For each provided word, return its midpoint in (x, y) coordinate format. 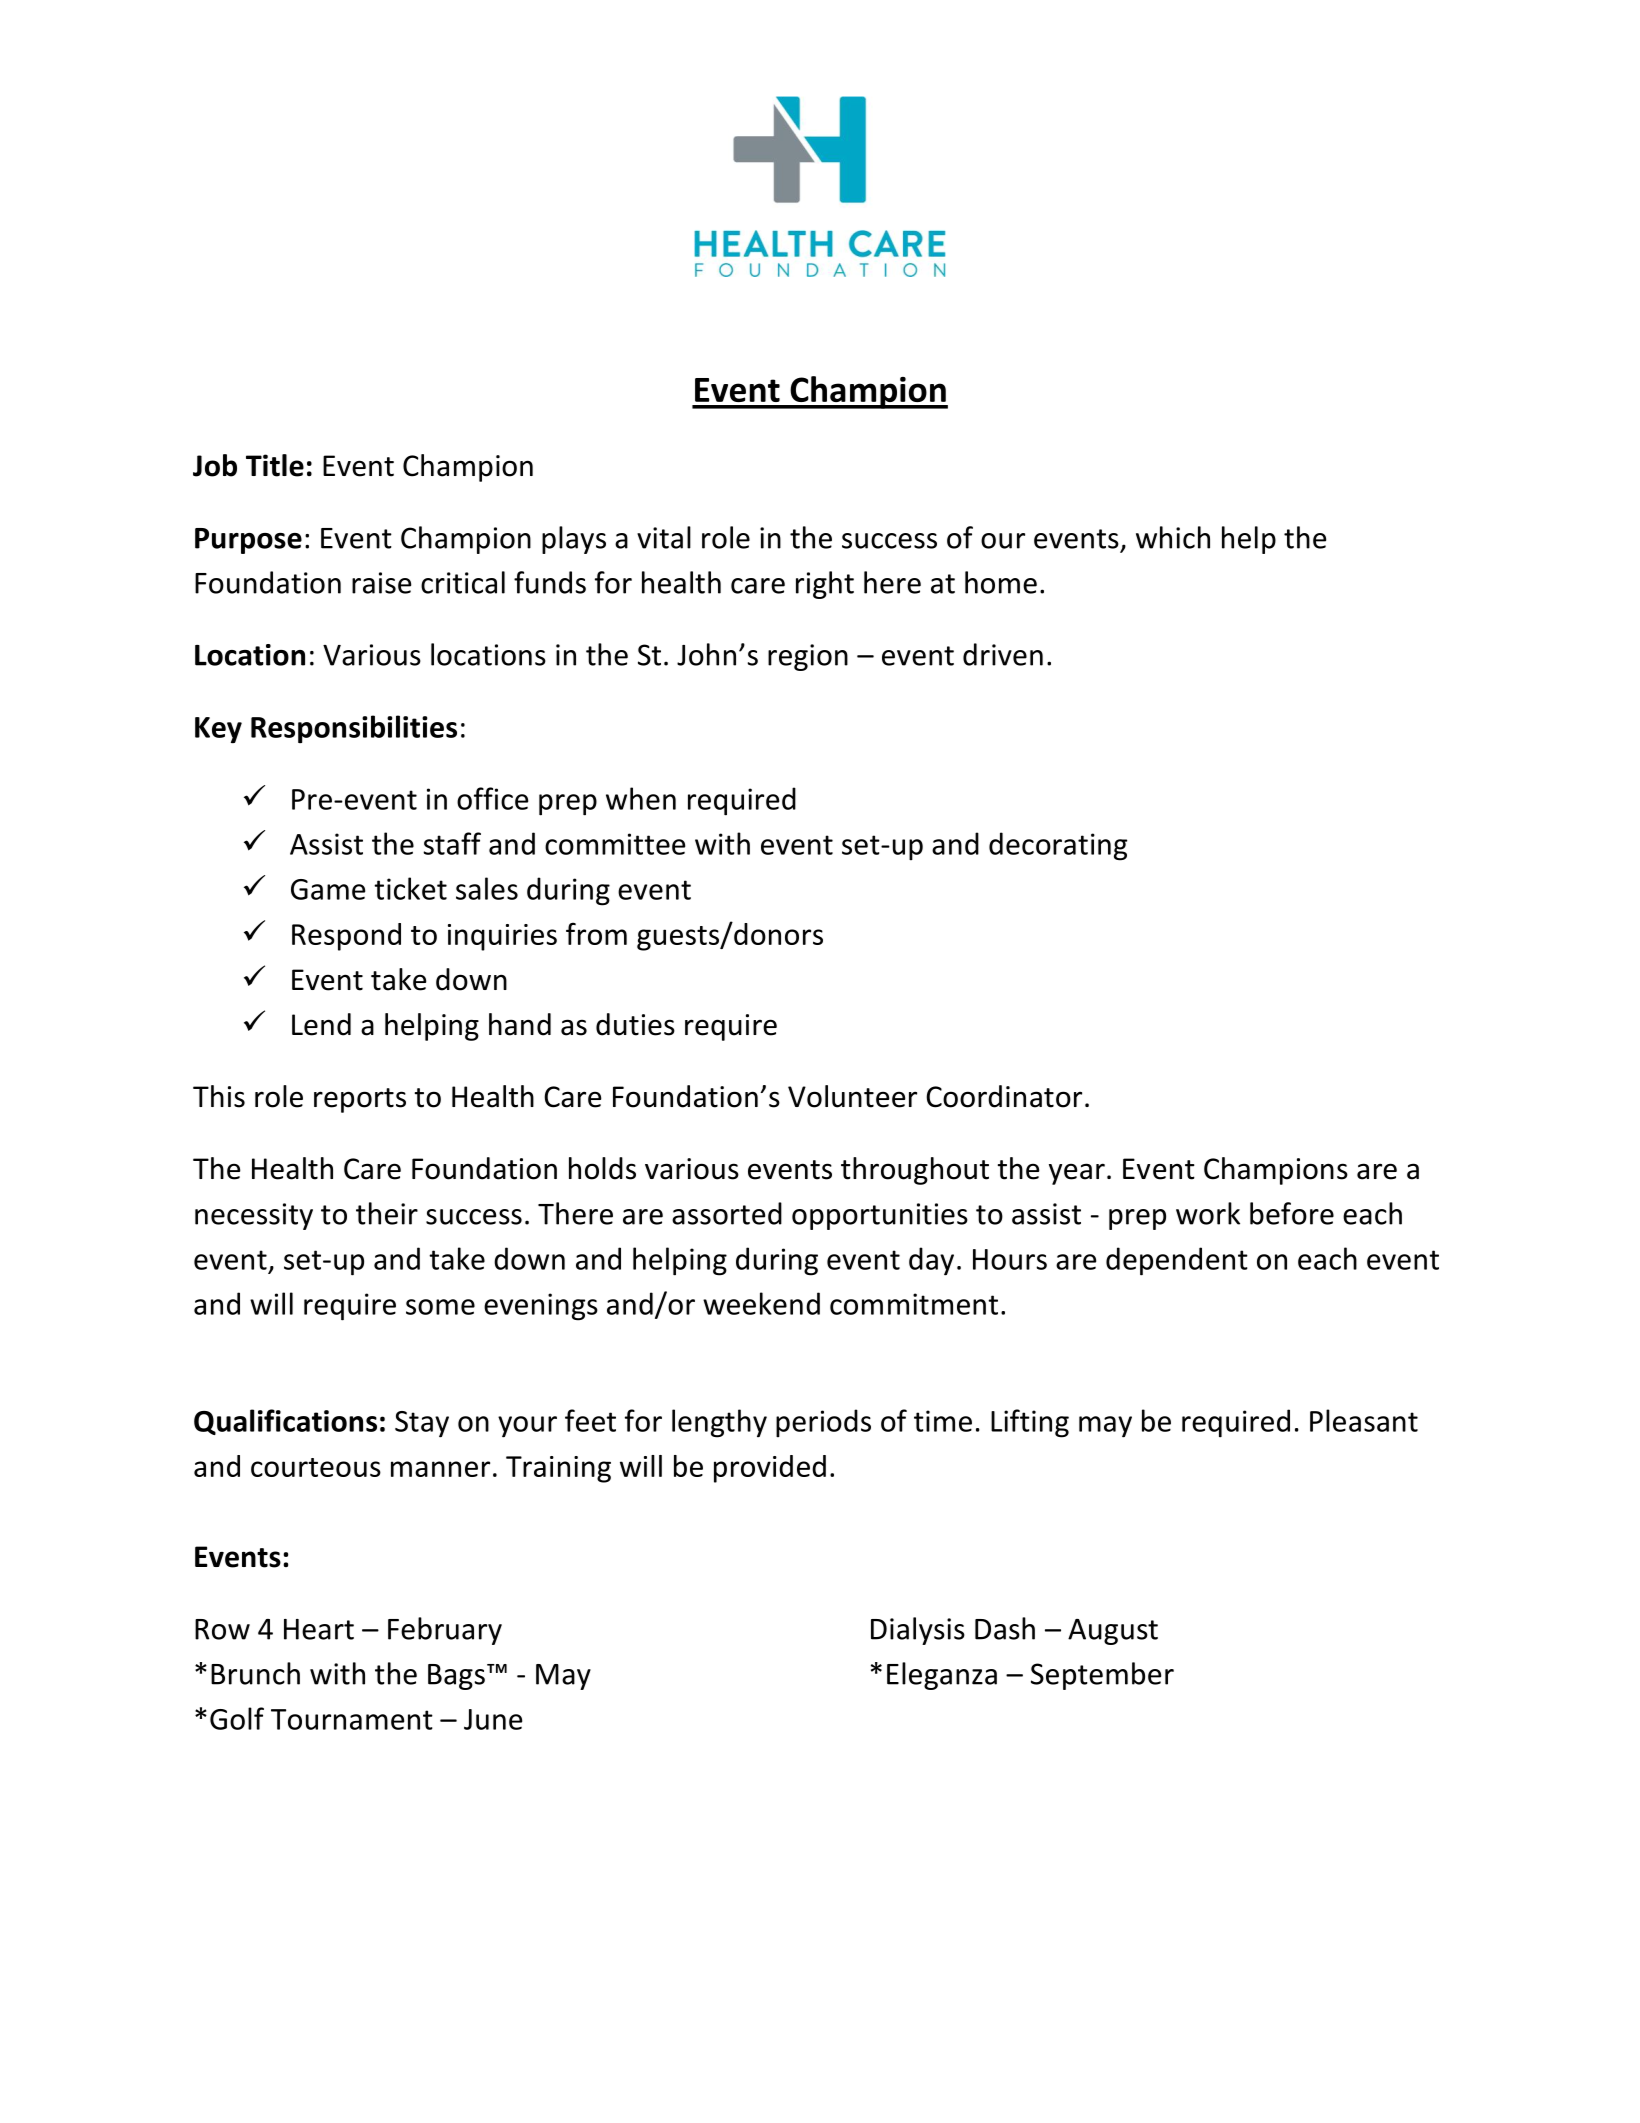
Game (328, 889)
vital (664, 537)
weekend (761, 1303)
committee (615, 844)
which (1173, 537)
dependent (1177, 1261)
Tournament (352, 1719)
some (440, 1307)
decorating (1058, 846)
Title (275, 465)
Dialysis (918, 1631)
